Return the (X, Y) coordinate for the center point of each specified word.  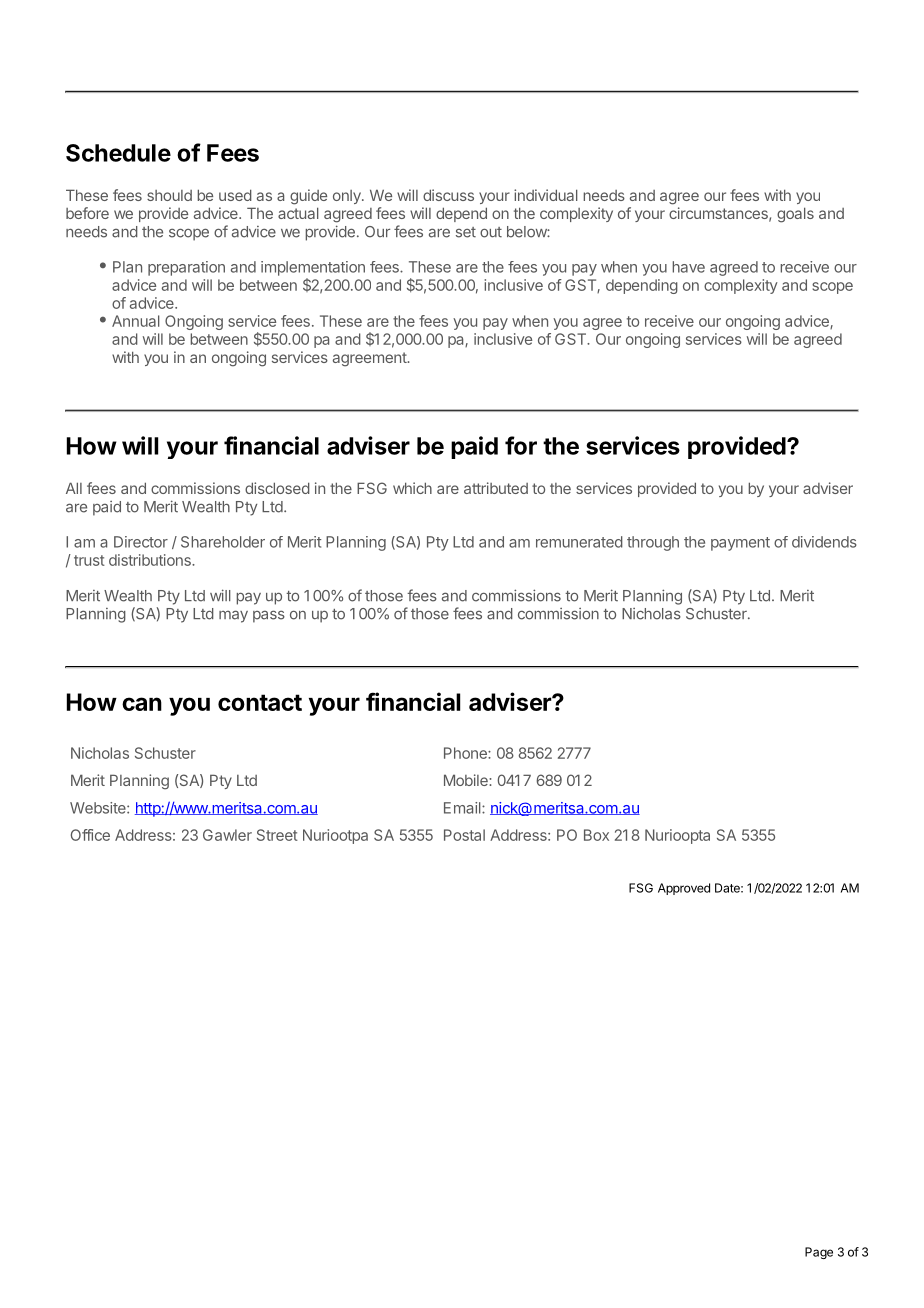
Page (819, 1253)
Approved (684, 889)
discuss (448, 195)
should (169, 195)
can (142, 704)
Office (90, 835)
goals (795, 215)
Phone (466, 753)
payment (740, 544)
